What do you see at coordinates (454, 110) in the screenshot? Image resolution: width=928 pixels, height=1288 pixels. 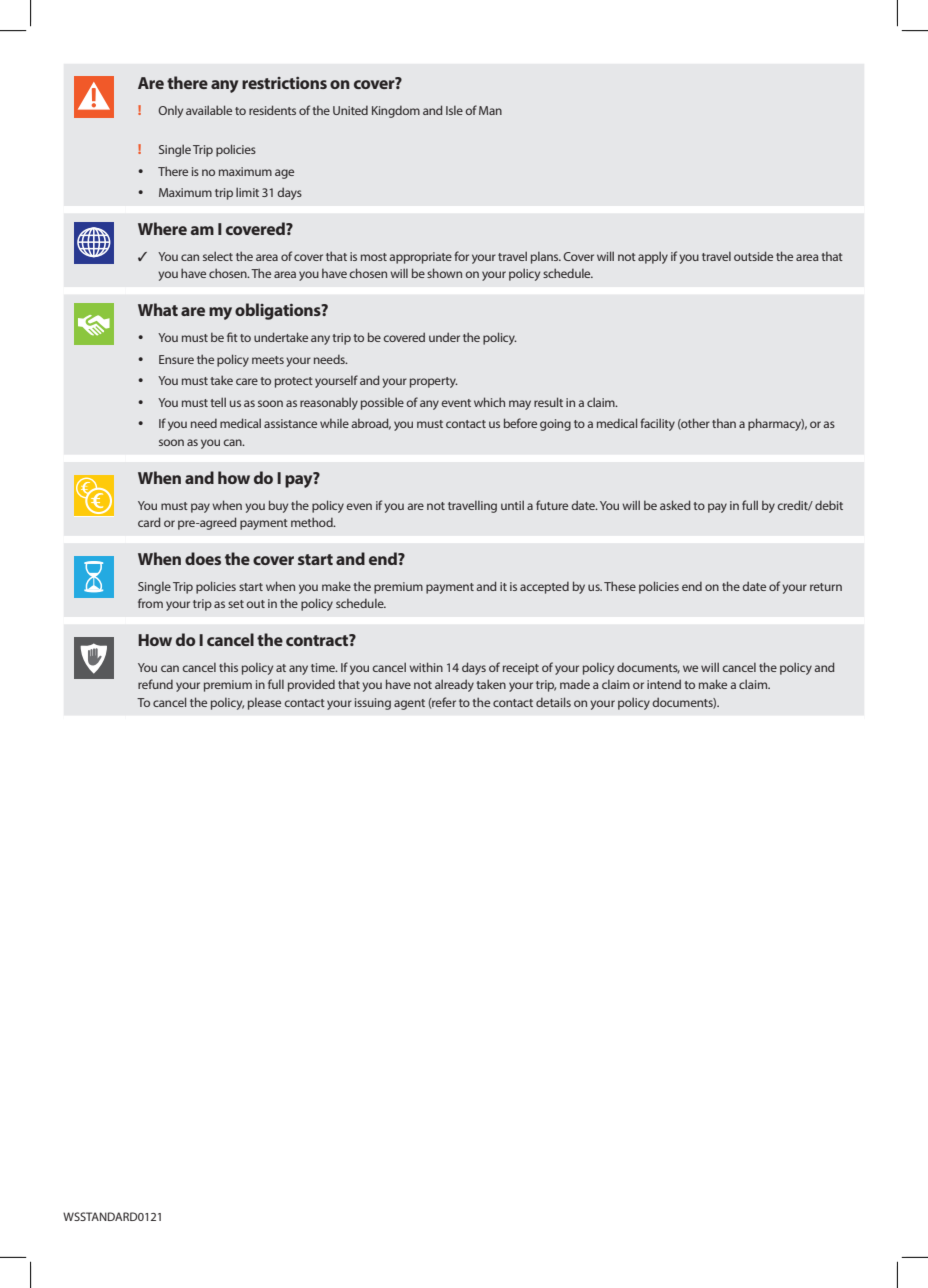 I see `Isle` at bounding box center [454, 110].
